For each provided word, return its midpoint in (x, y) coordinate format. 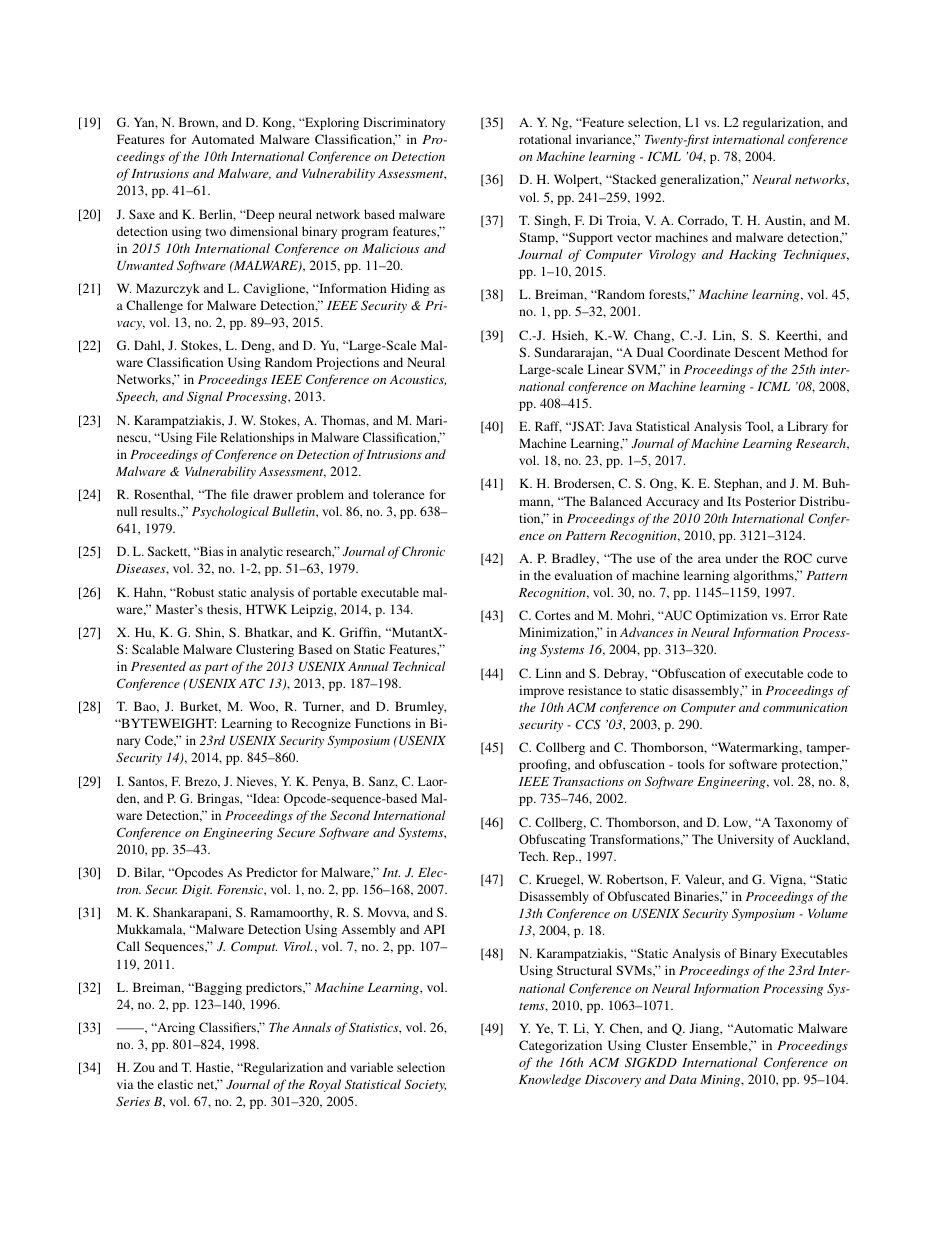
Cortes (553, 615)
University (746, 840)
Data (683, 1079)
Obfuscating (552, 840)
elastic (175, 1084)
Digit (197, 891)
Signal (205, 397)
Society (425, 1085)
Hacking (753, 255)
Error (805, 615)
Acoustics (418, 380)
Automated (223, 139)
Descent (757, 352)
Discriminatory (404, 123)
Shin (209, 633)
